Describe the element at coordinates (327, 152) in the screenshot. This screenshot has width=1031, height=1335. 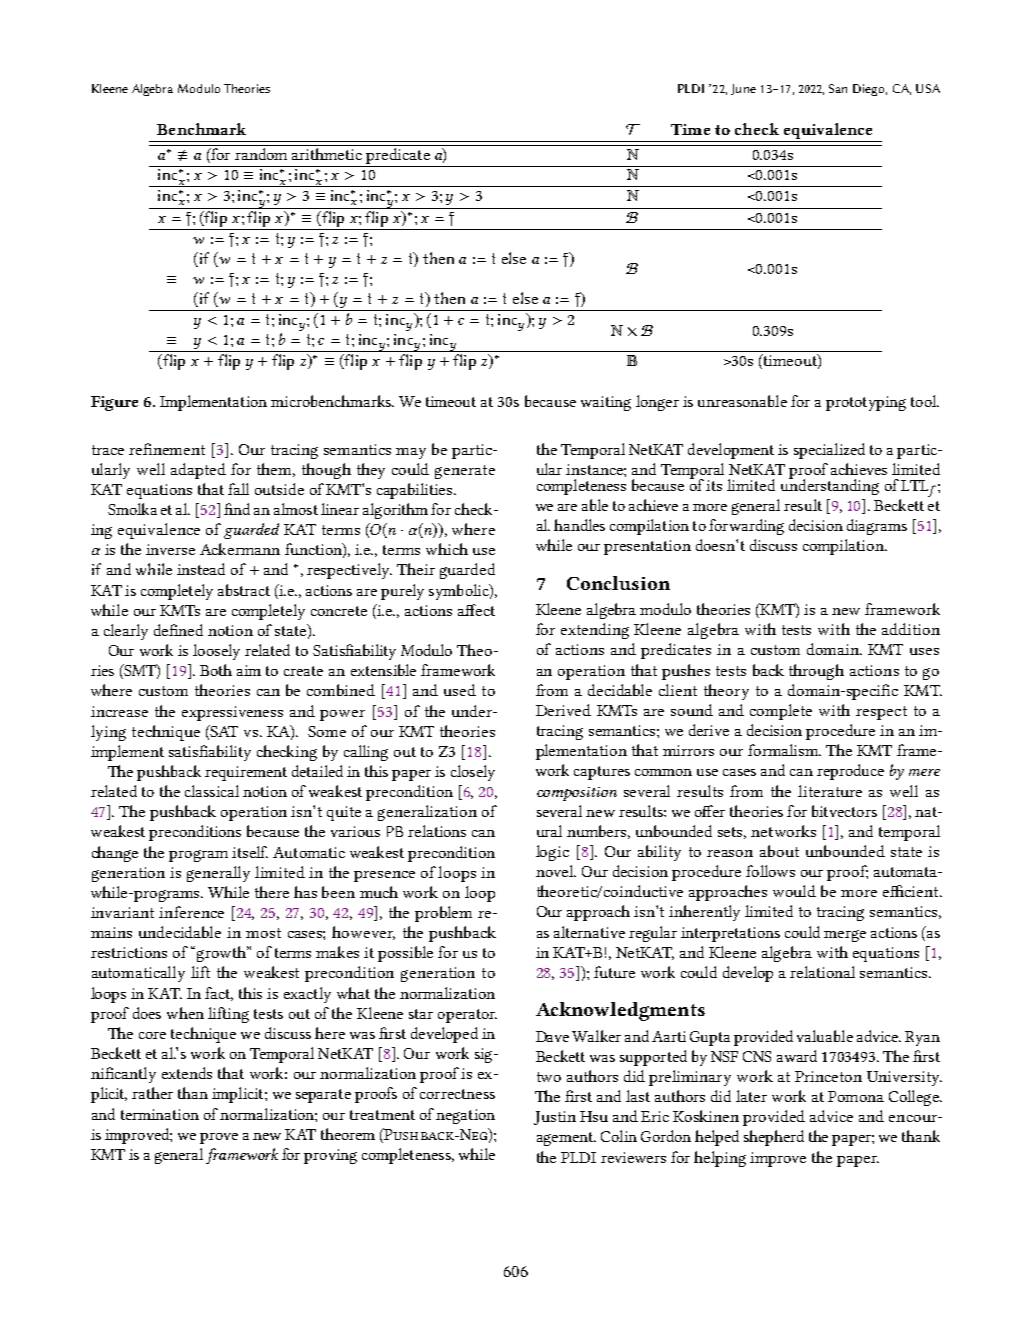
I see `arithmetic` at that location.
